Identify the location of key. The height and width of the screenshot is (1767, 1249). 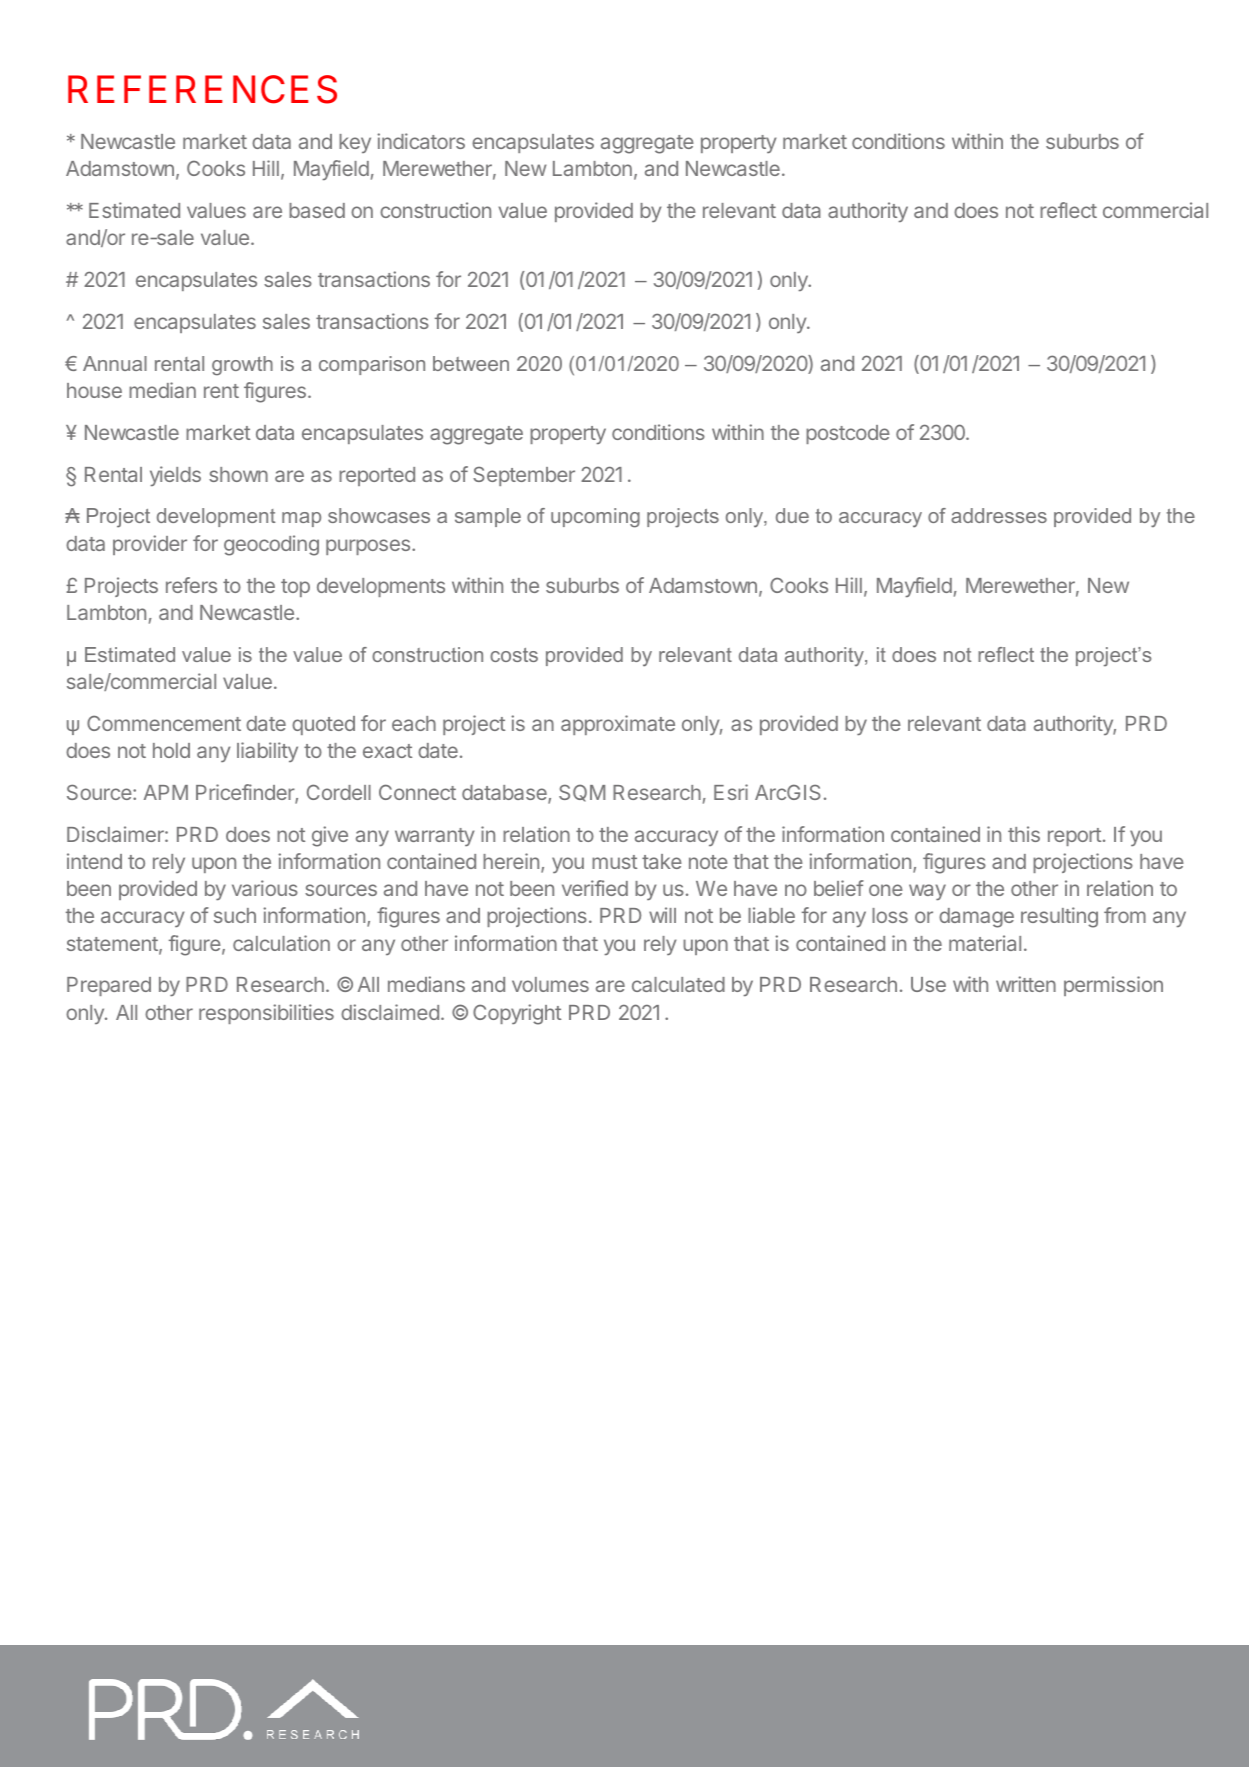
(355, 143).
